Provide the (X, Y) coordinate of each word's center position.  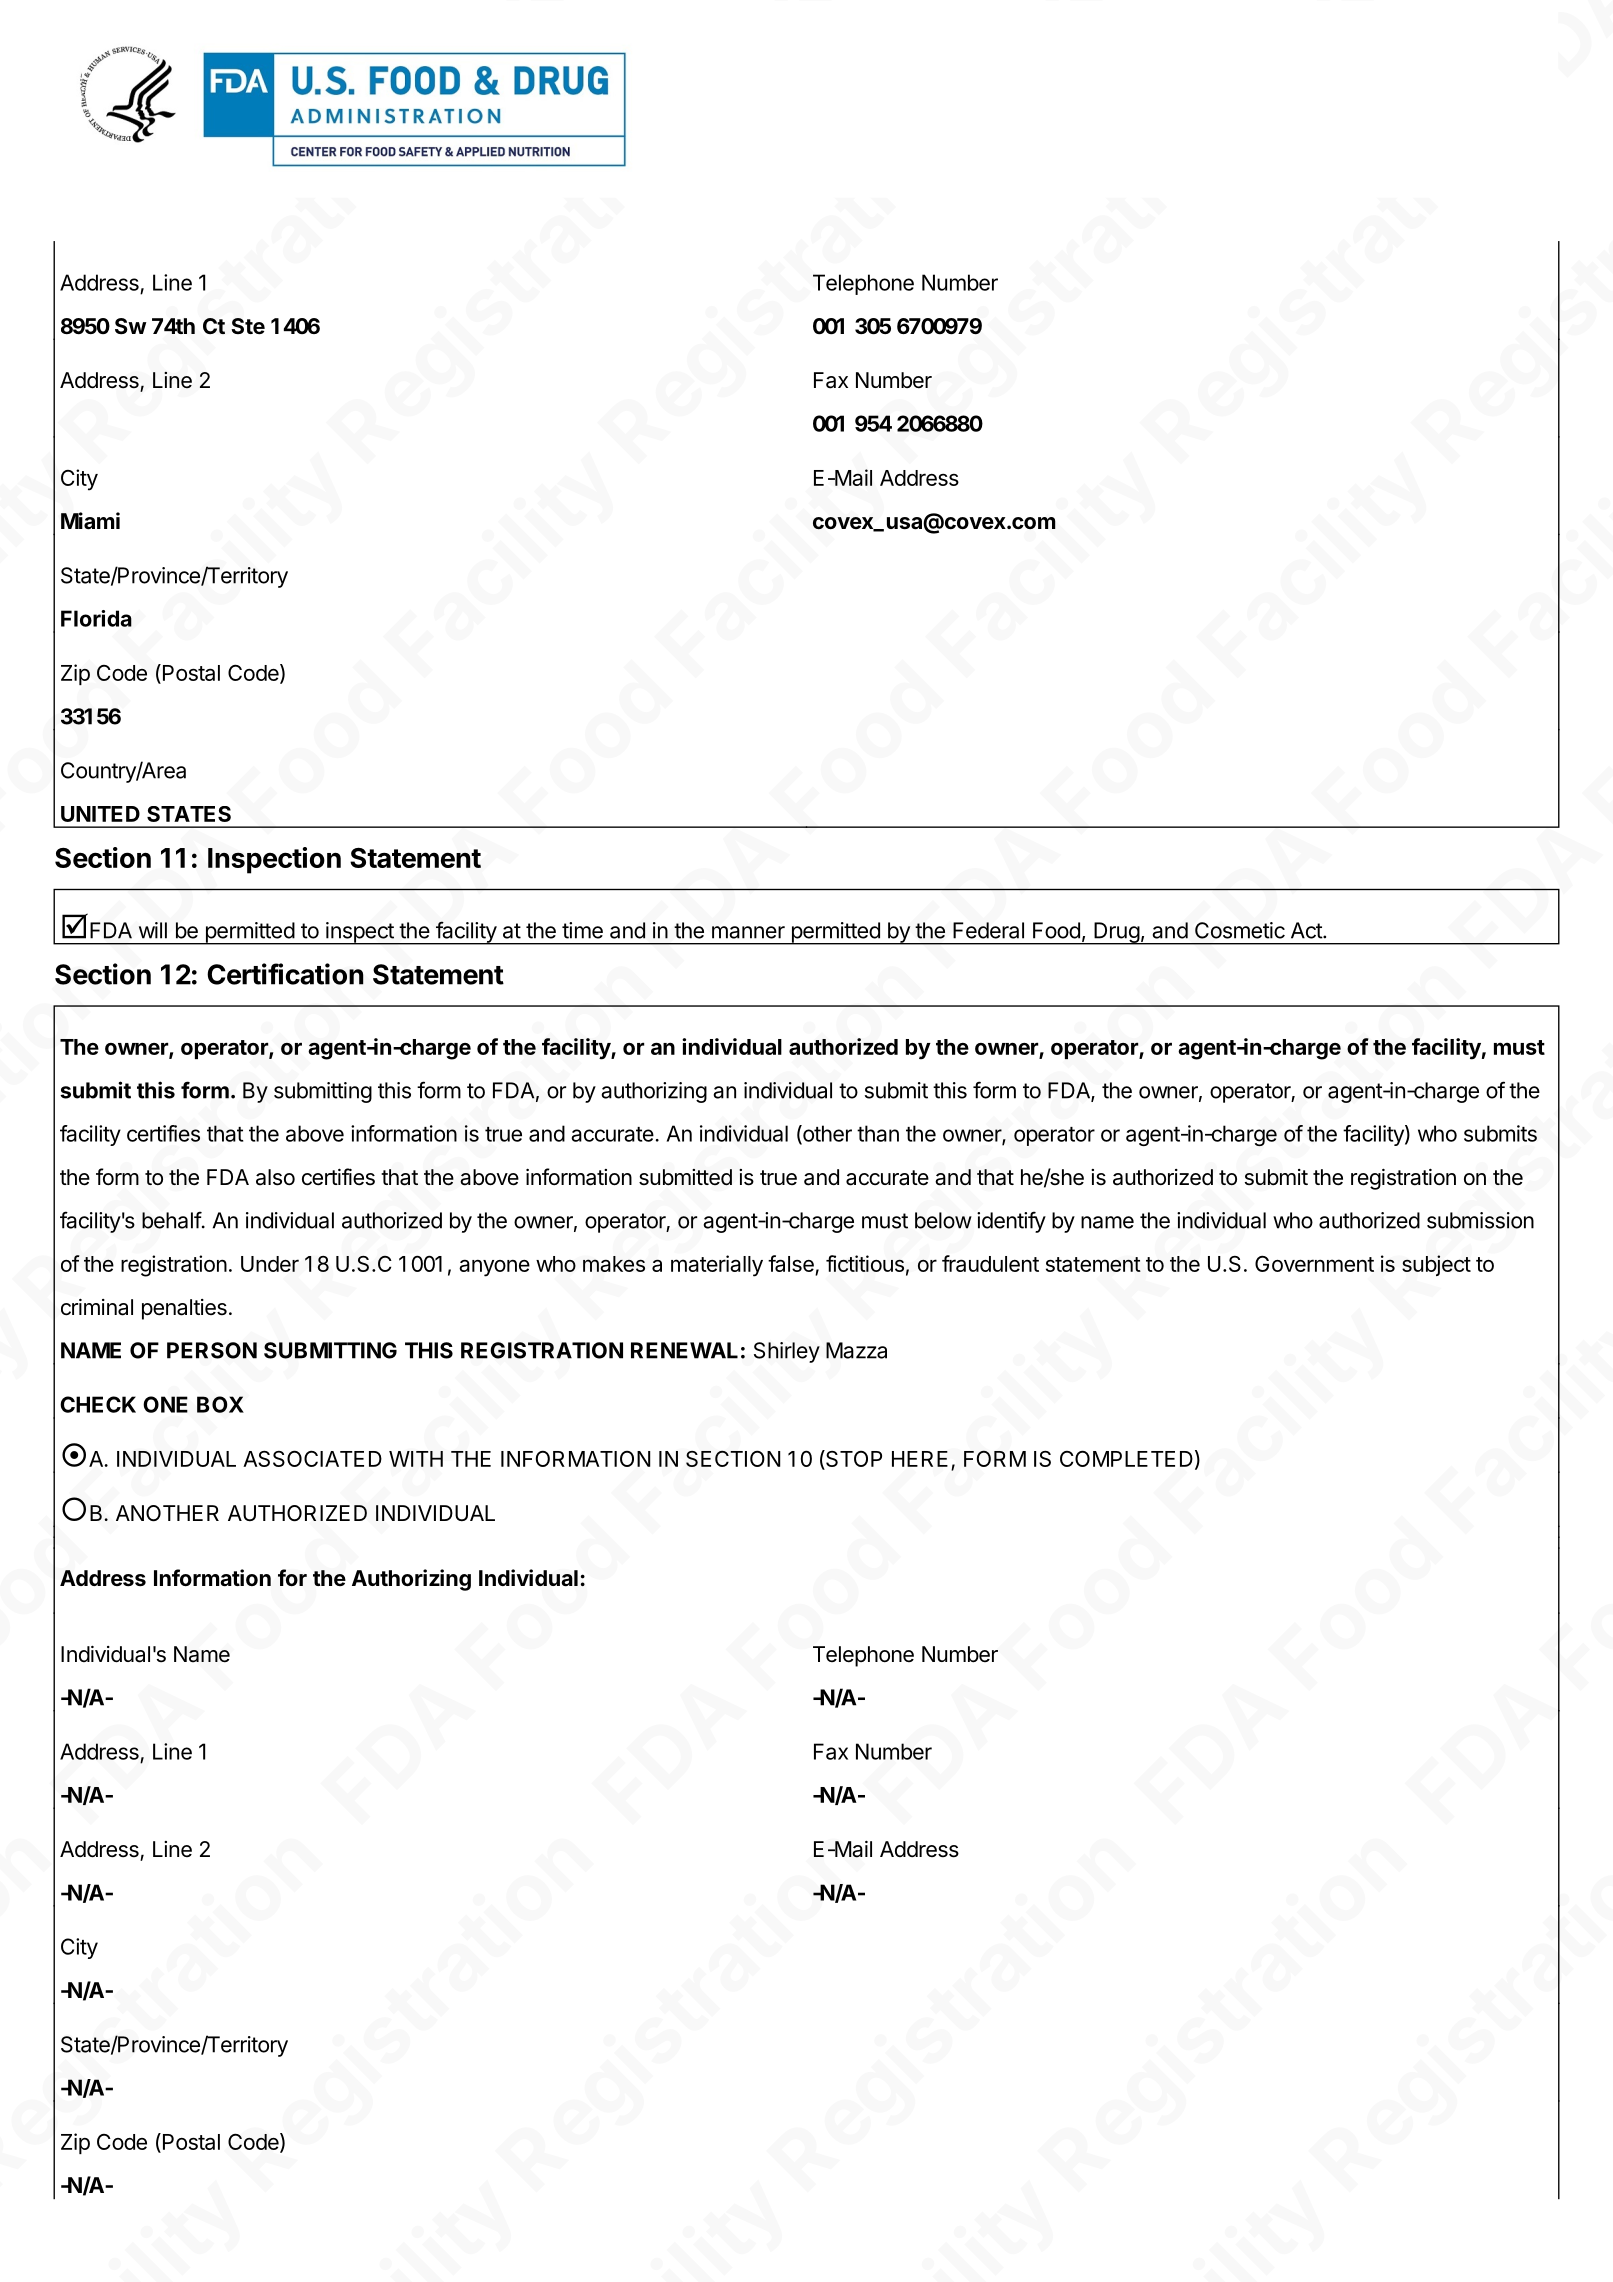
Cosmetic (1240, 930)
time (582, 930)
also (275, 1177)
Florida (96, 618)
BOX (220, 1404)
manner (748, 932)
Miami (90, 521)
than (878, 1133)
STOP (853, 1460)
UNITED (100, 814)
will (153, 930)
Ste (248, 326)
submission (1480, 1220)
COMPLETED (1126, 1458)
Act (1307, 930)
